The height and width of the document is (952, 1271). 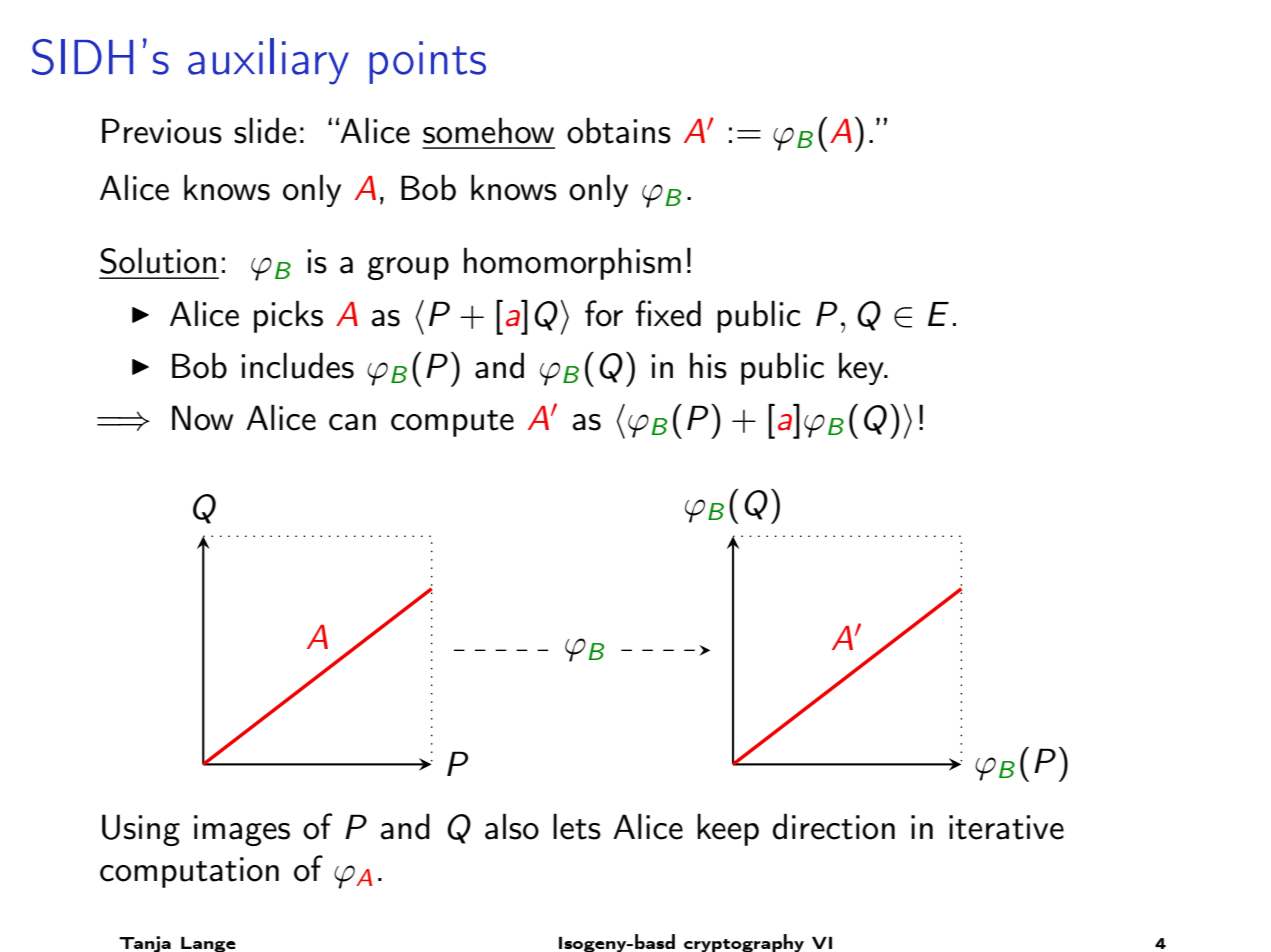 What do you see at coordinates (488, 130) in the document?
I see `somehow` at bounding box center [488, 130].
